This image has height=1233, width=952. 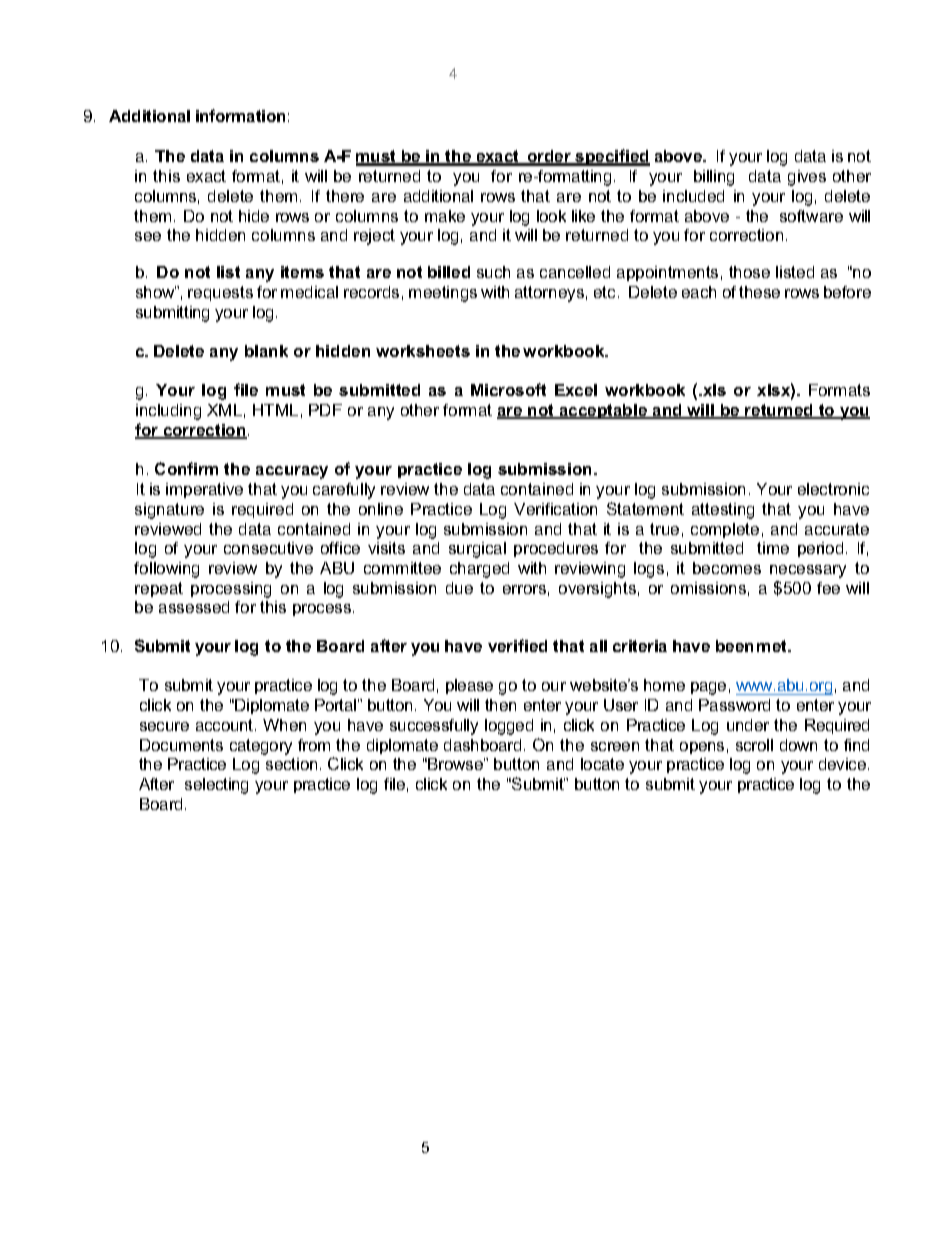 What do you see at coordinates (833, 489) in the image?
I see `electronic` at bounding box center [833, 489].
